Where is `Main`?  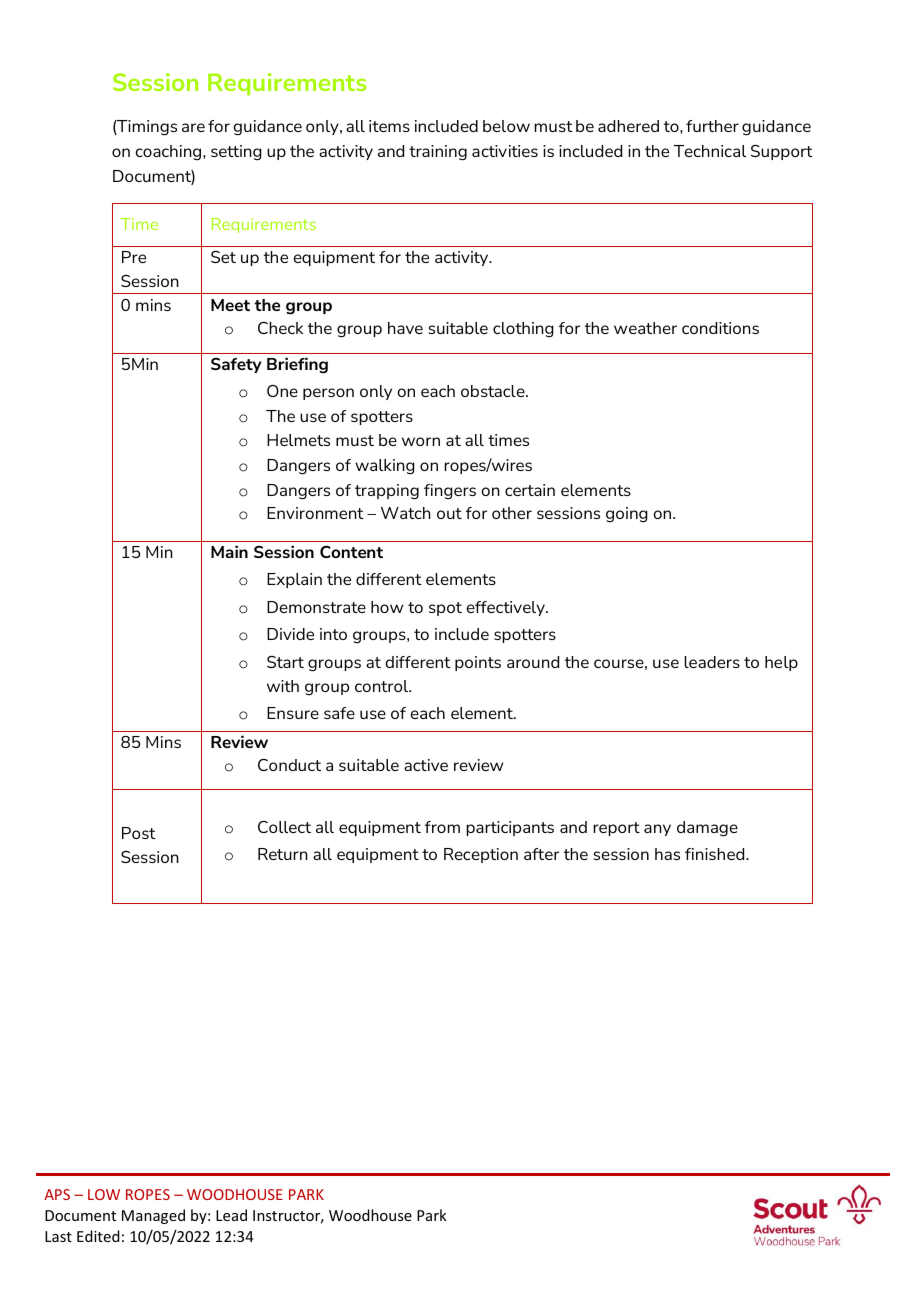
Main is located at coordinates (229, 551).
